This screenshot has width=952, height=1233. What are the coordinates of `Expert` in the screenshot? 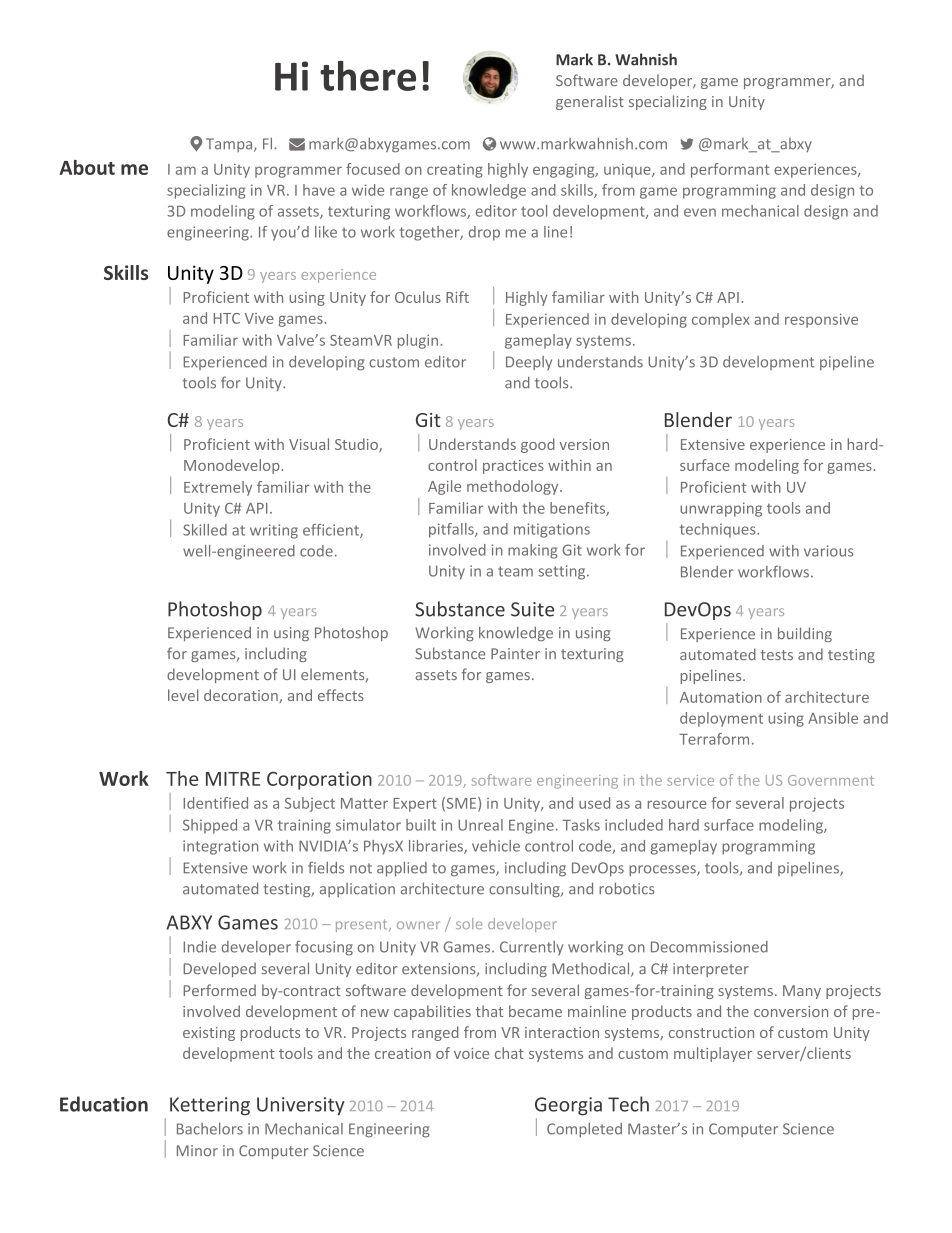 It's located at (415, 805).
